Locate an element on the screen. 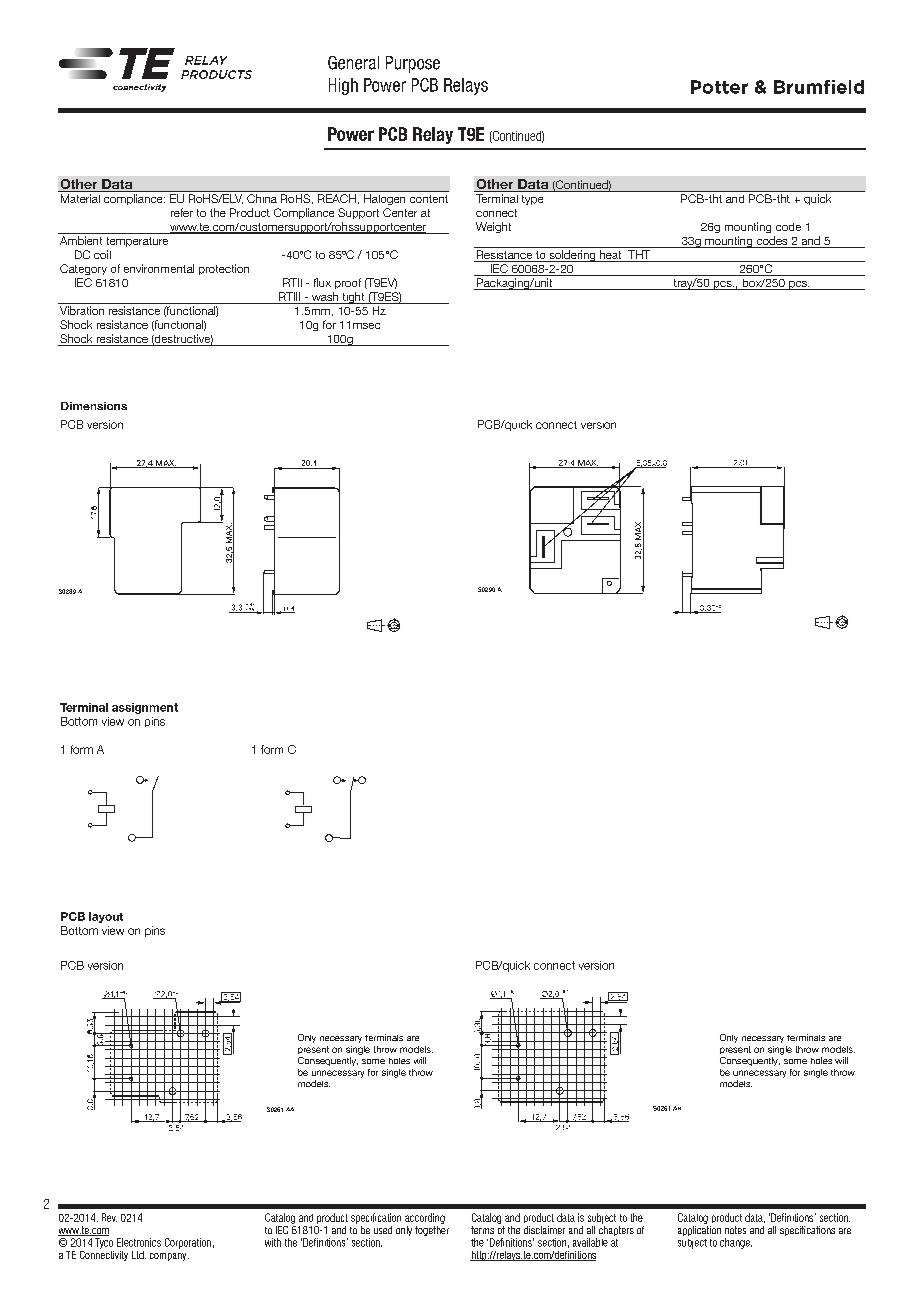 The width and height of the screenshot is (924, 1308). refer is located at coordinates (182, 212).
